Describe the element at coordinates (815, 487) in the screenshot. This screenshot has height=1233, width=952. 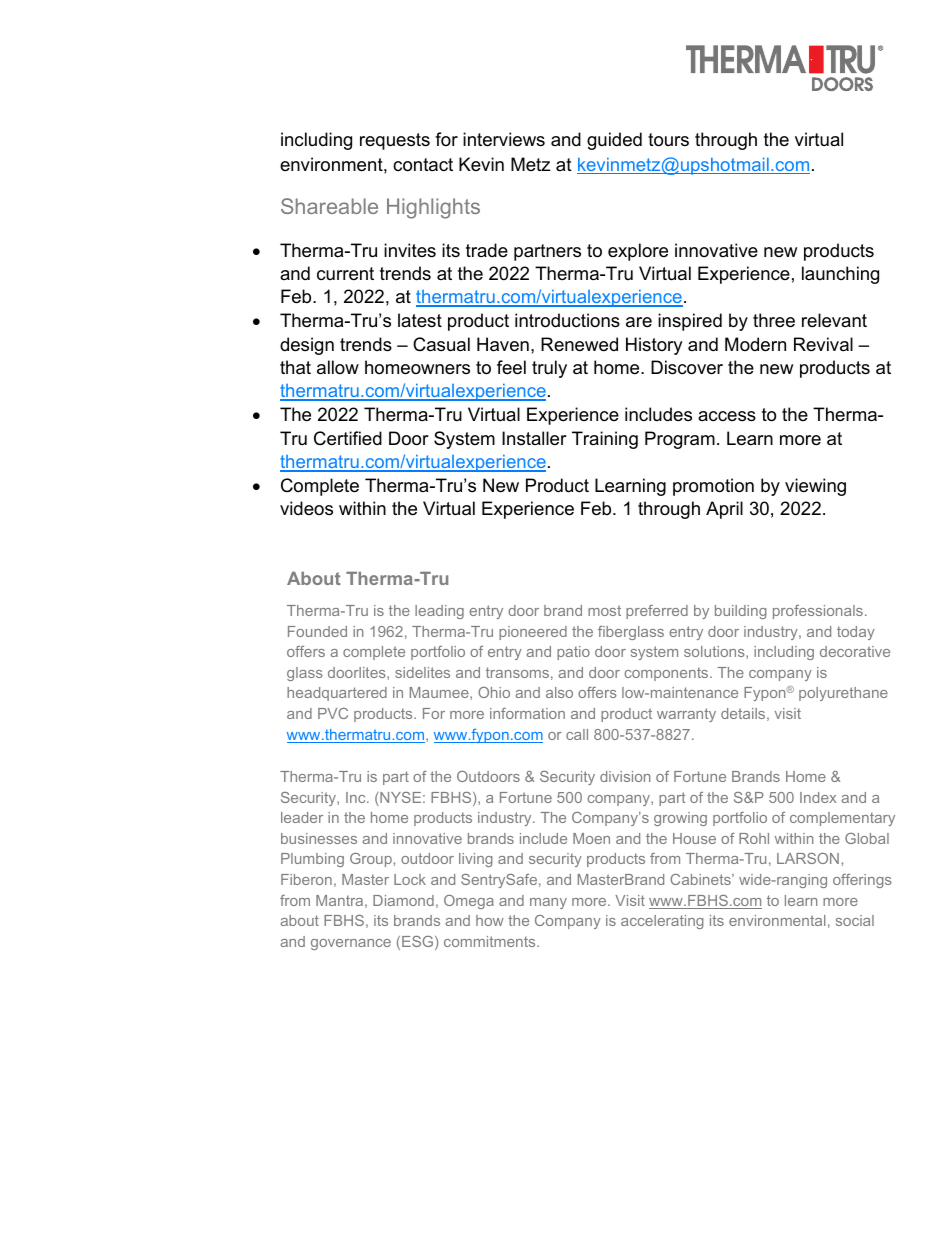
I see `viewing` at that location.
